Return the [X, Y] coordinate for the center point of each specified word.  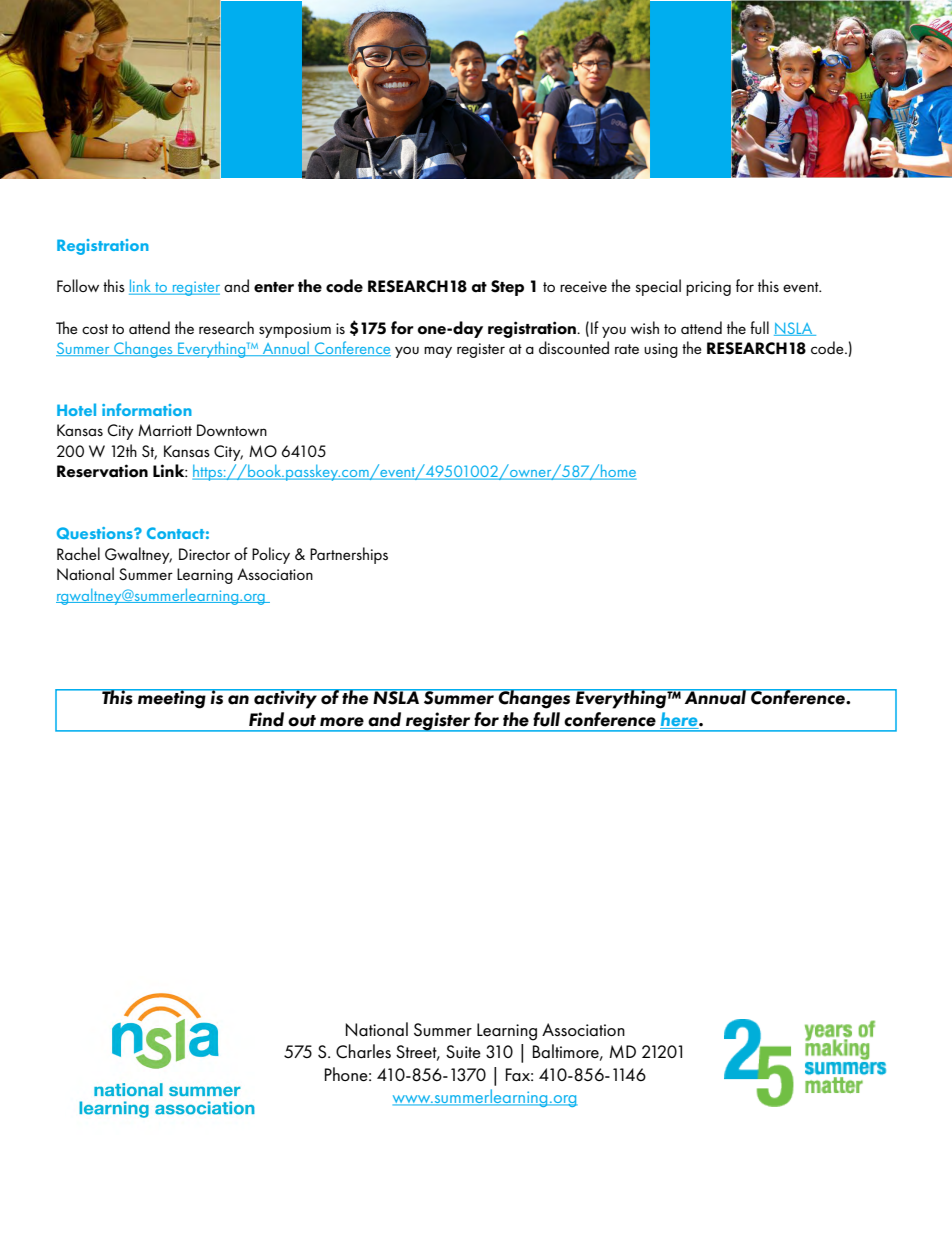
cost [95, 329]
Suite [463, 1051]
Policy [271, 555]
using [661, 350]
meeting [172, 699]
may [438, 352]
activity [286, 699]
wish [645, 327]
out [302, 721]
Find [266, 719]
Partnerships [349, 555]
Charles [363, 1051]
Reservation [102, 471]
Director [204, 554]
